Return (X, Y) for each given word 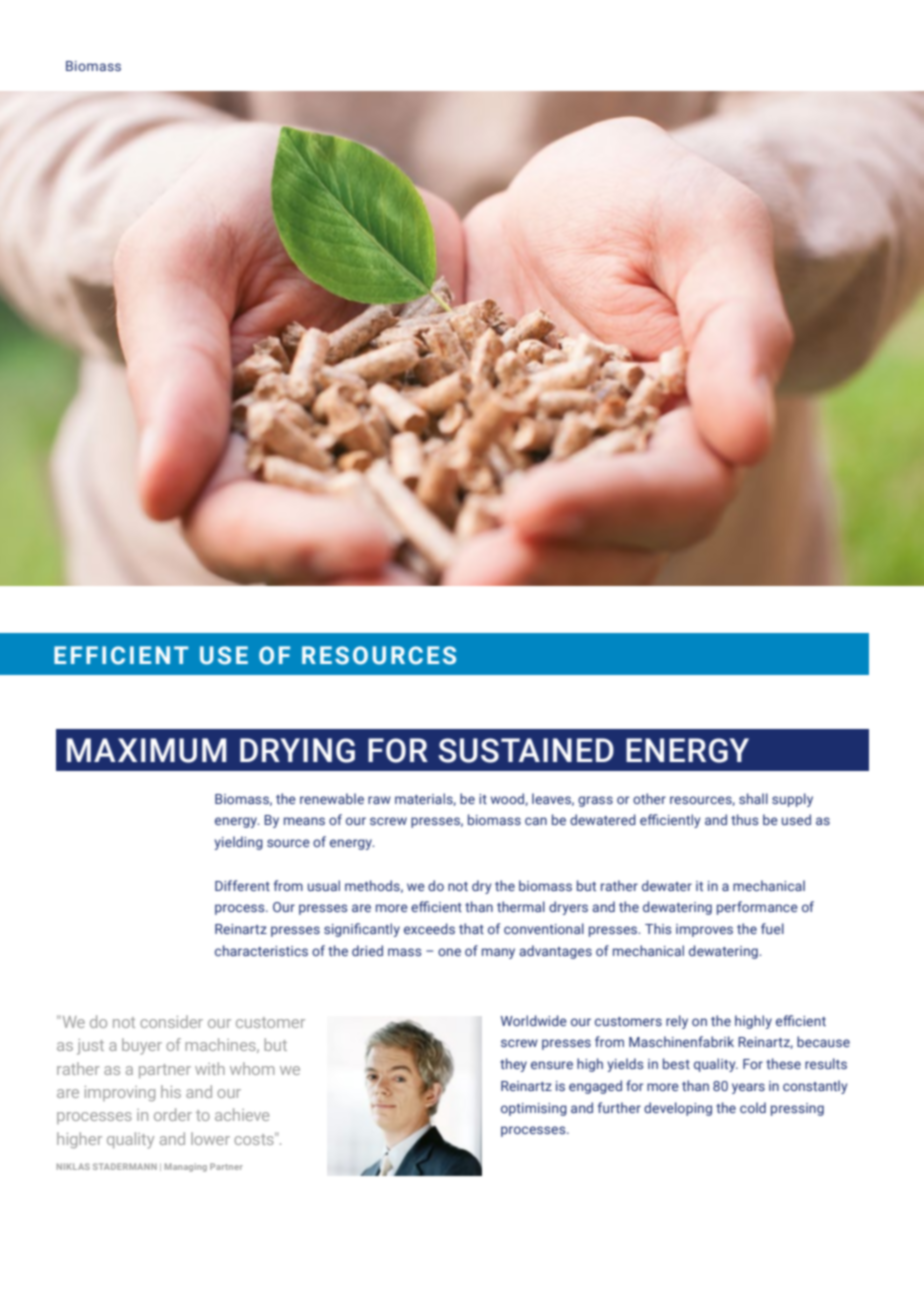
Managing (186, 1167)
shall (753, 798)
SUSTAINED (526, 750)
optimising (534, 1109)
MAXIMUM (146, 750)
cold (753, 1107)
